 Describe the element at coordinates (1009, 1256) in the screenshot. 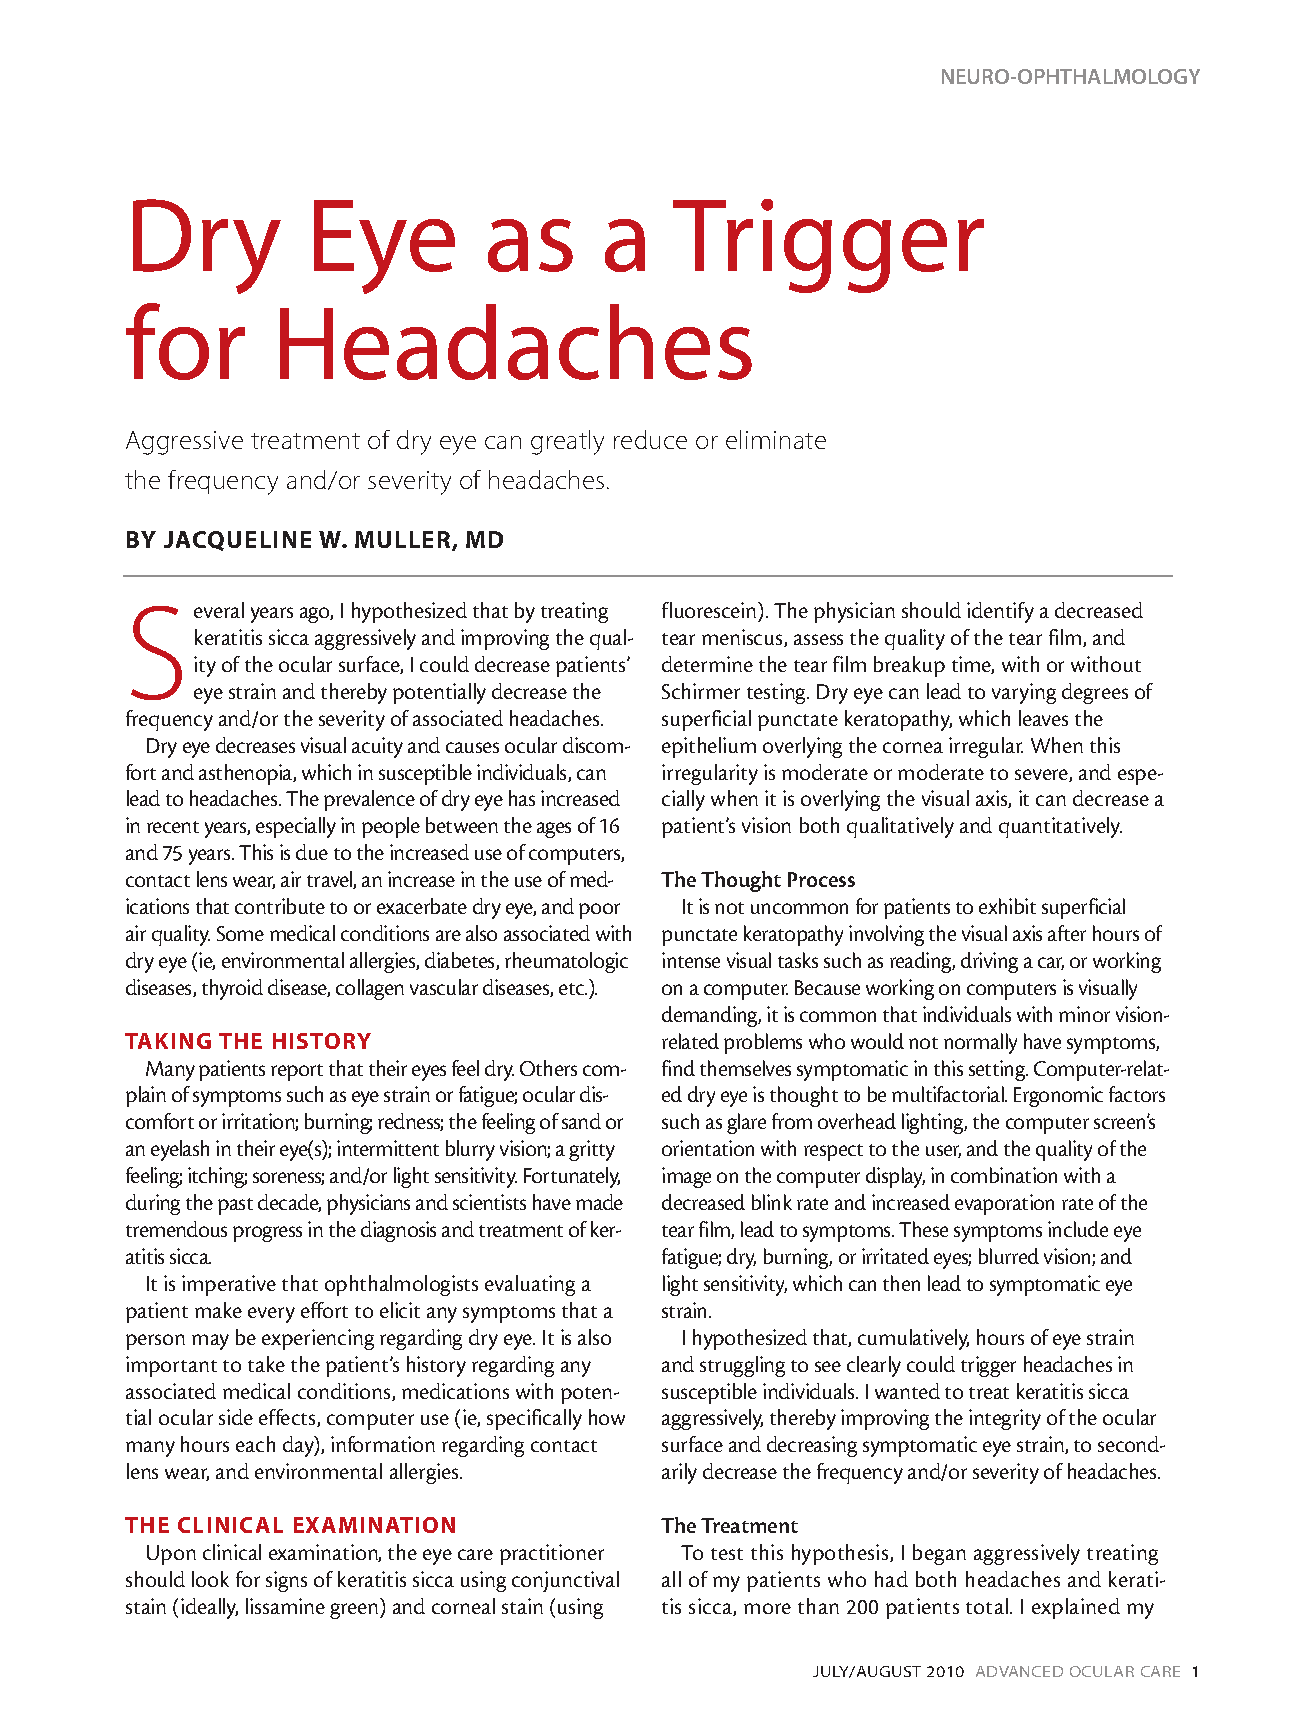

I see `blurred` at that location.
